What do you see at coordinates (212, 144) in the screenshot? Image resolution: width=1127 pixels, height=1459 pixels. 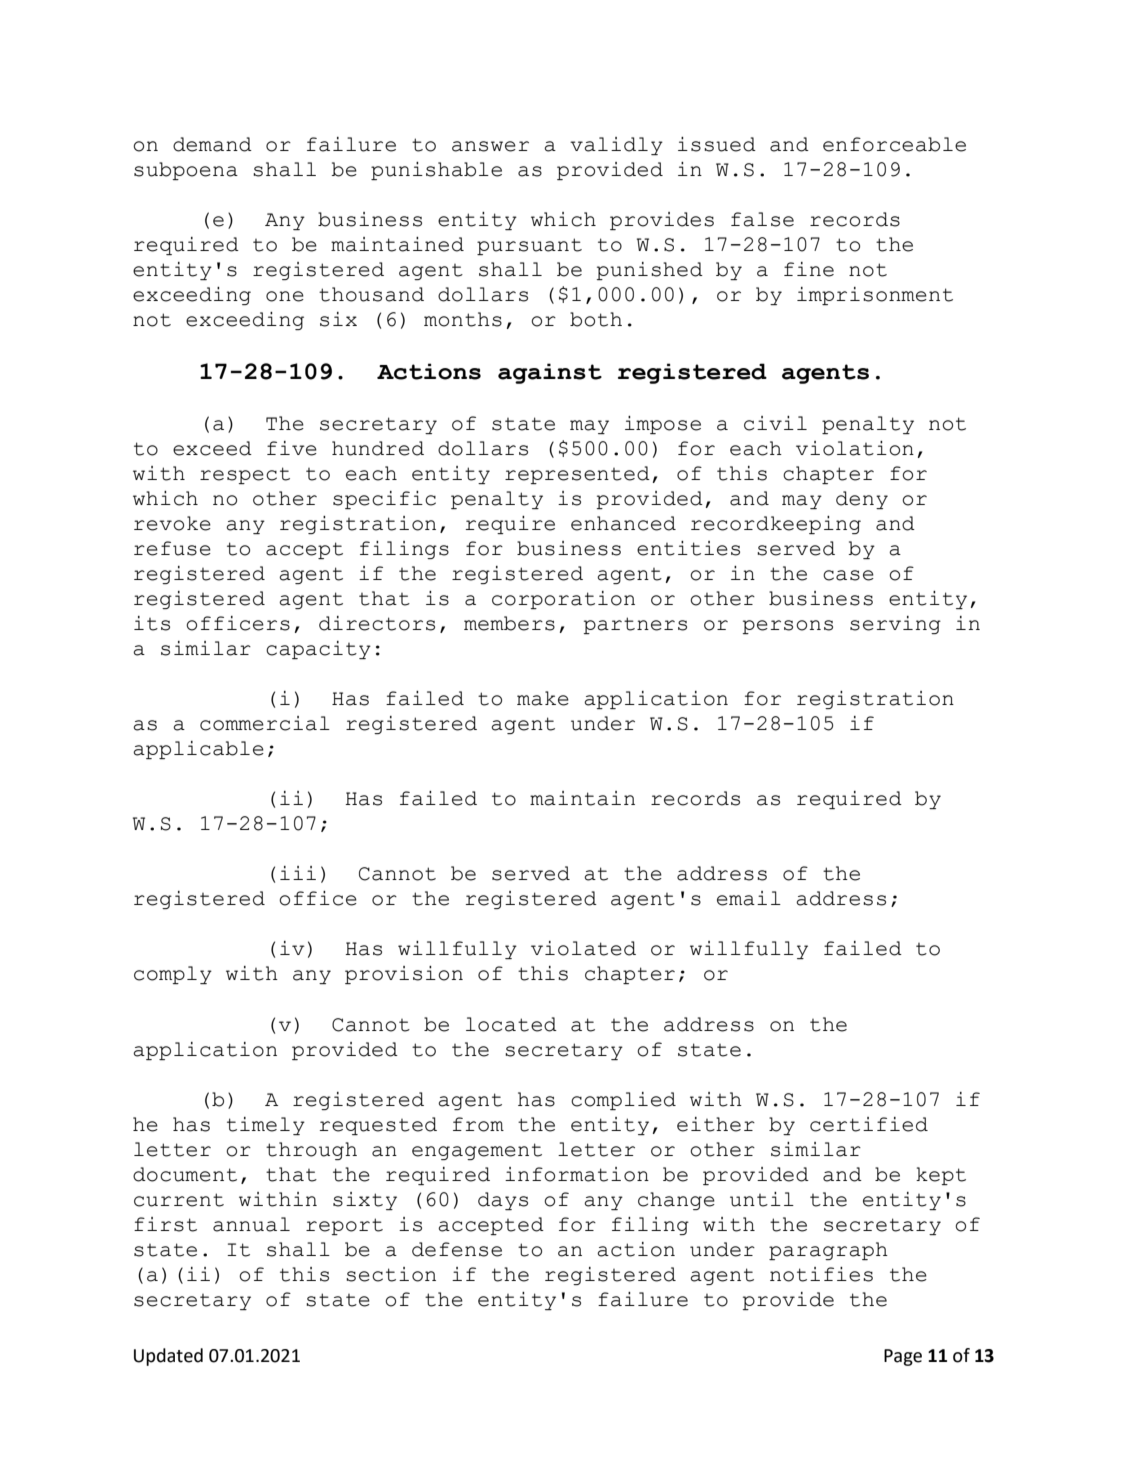 I see `demand` at bounding box center [212, 144].
